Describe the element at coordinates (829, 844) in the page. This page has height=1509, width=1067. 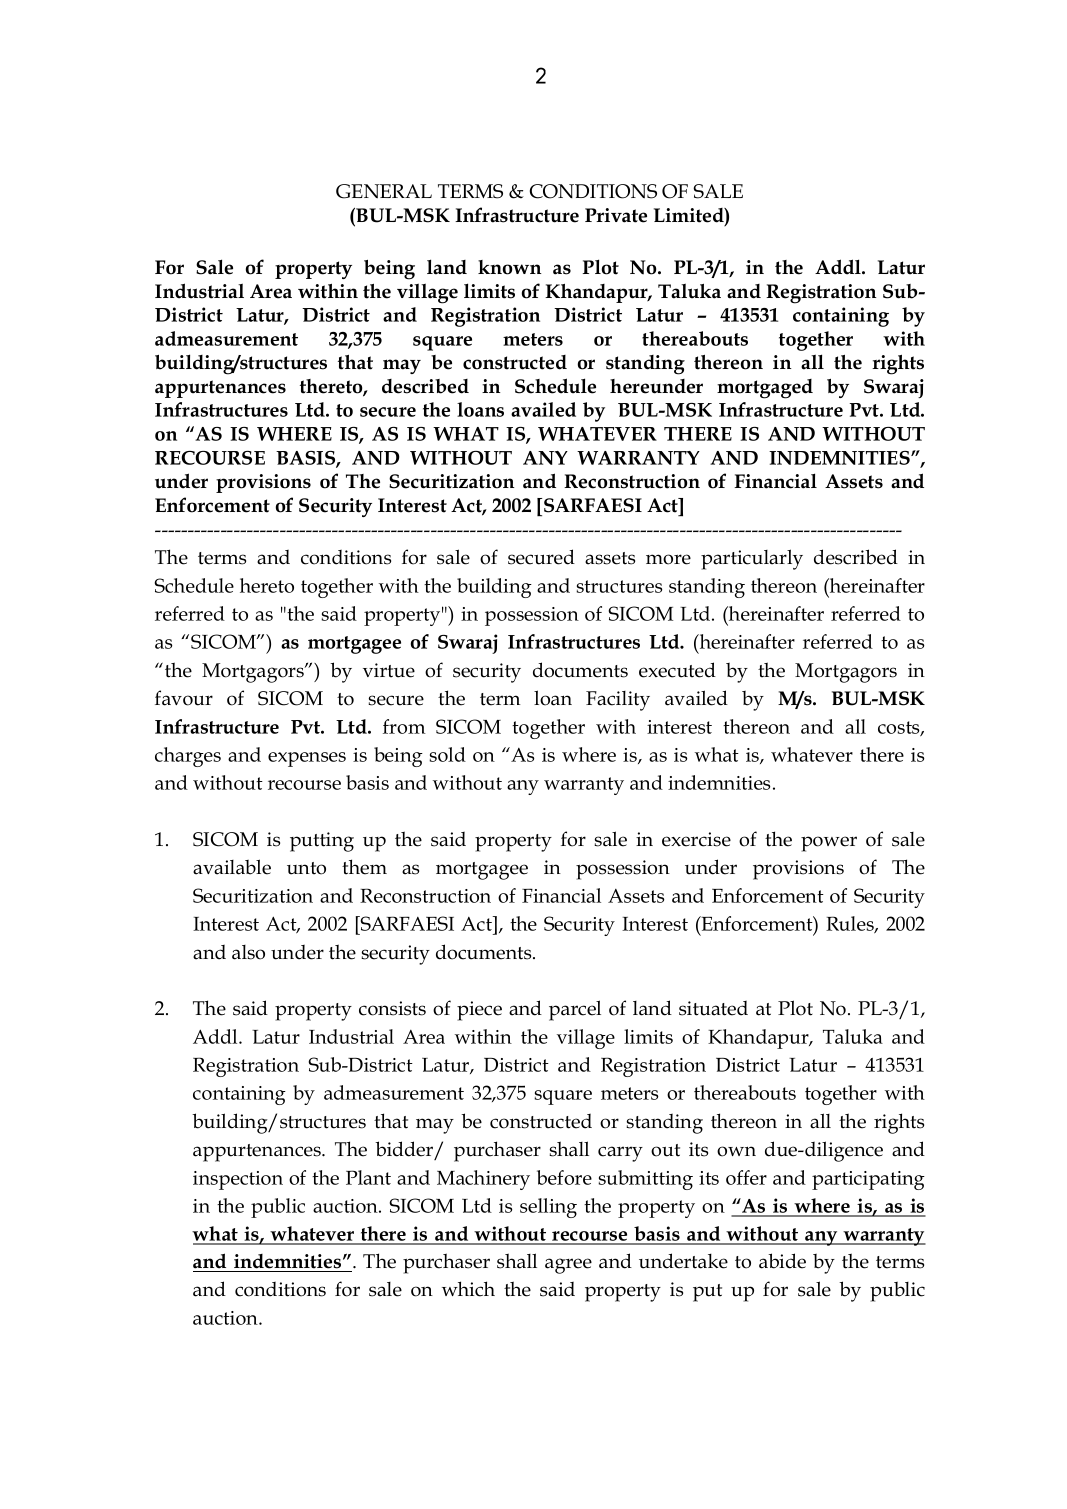
I see `power` at that location.
